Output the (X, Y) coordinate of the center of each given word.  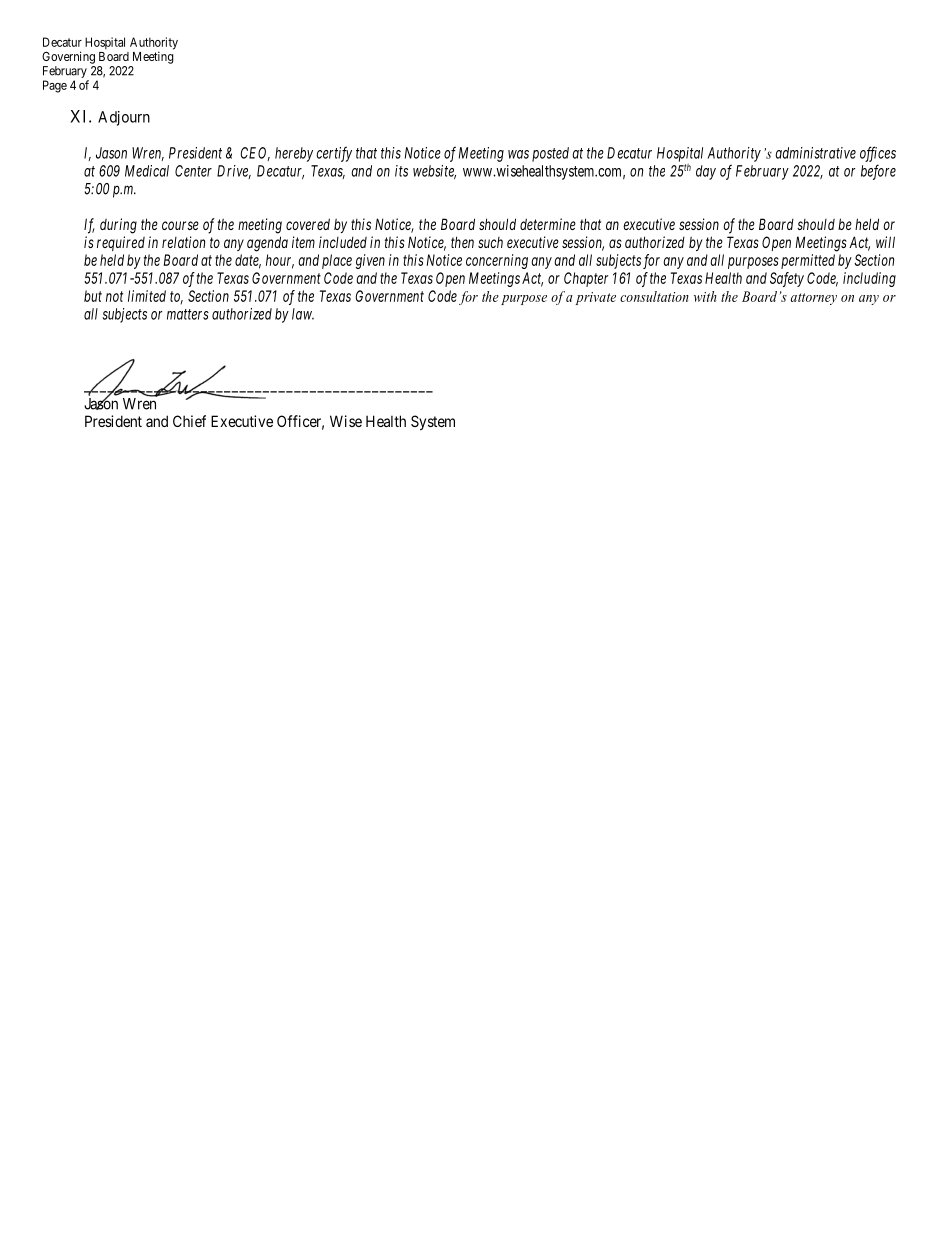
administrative (815, 153)
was (518, 154)
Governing (68, 57)
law (303, 314)
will (885, 242)
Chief (189, 421)
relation (183, 242)
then (462, 242)
